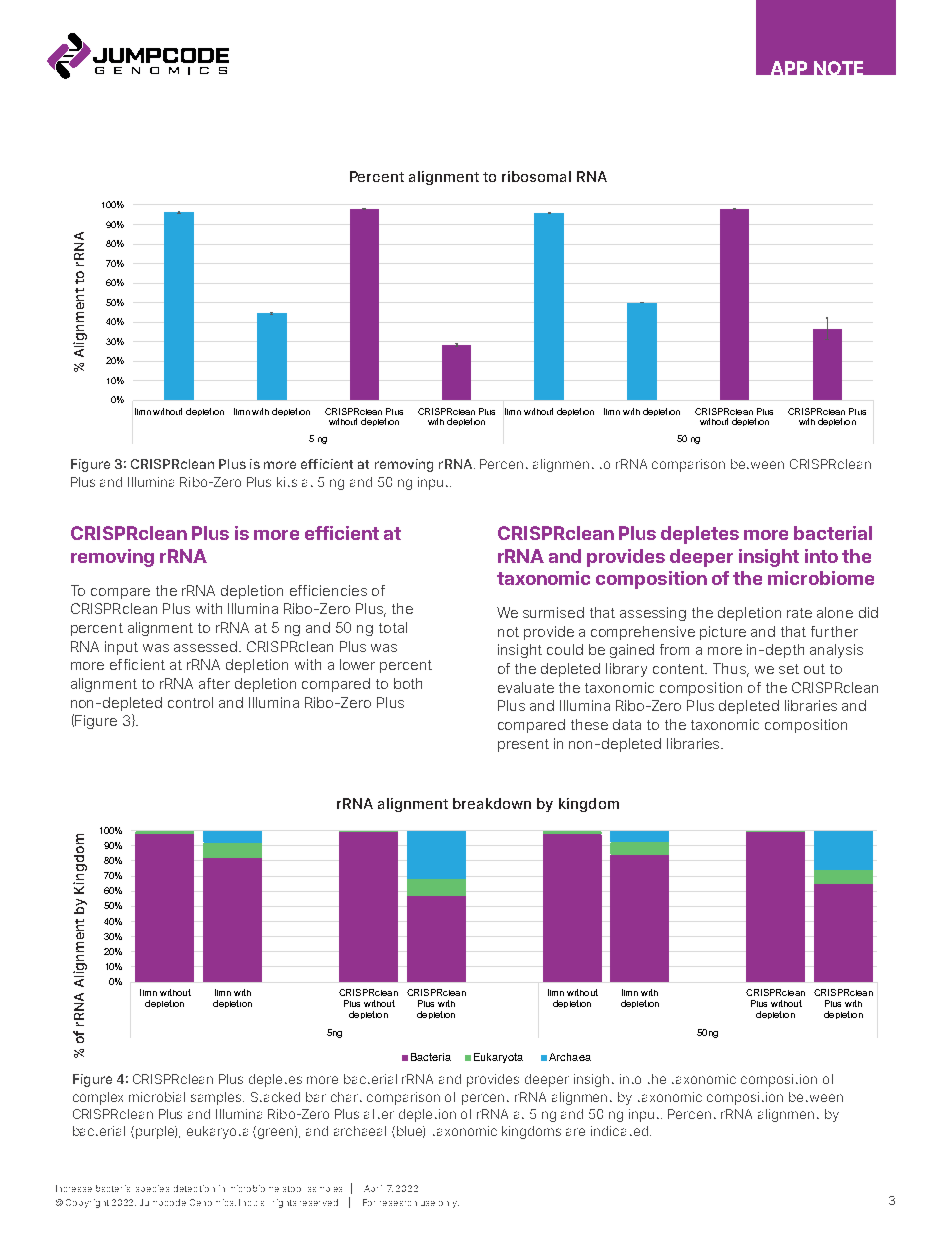 This screenshot has height=1233, width=952. Describe the element at coordinates (523, 745) in the screenshot. I see `present` at that location.
